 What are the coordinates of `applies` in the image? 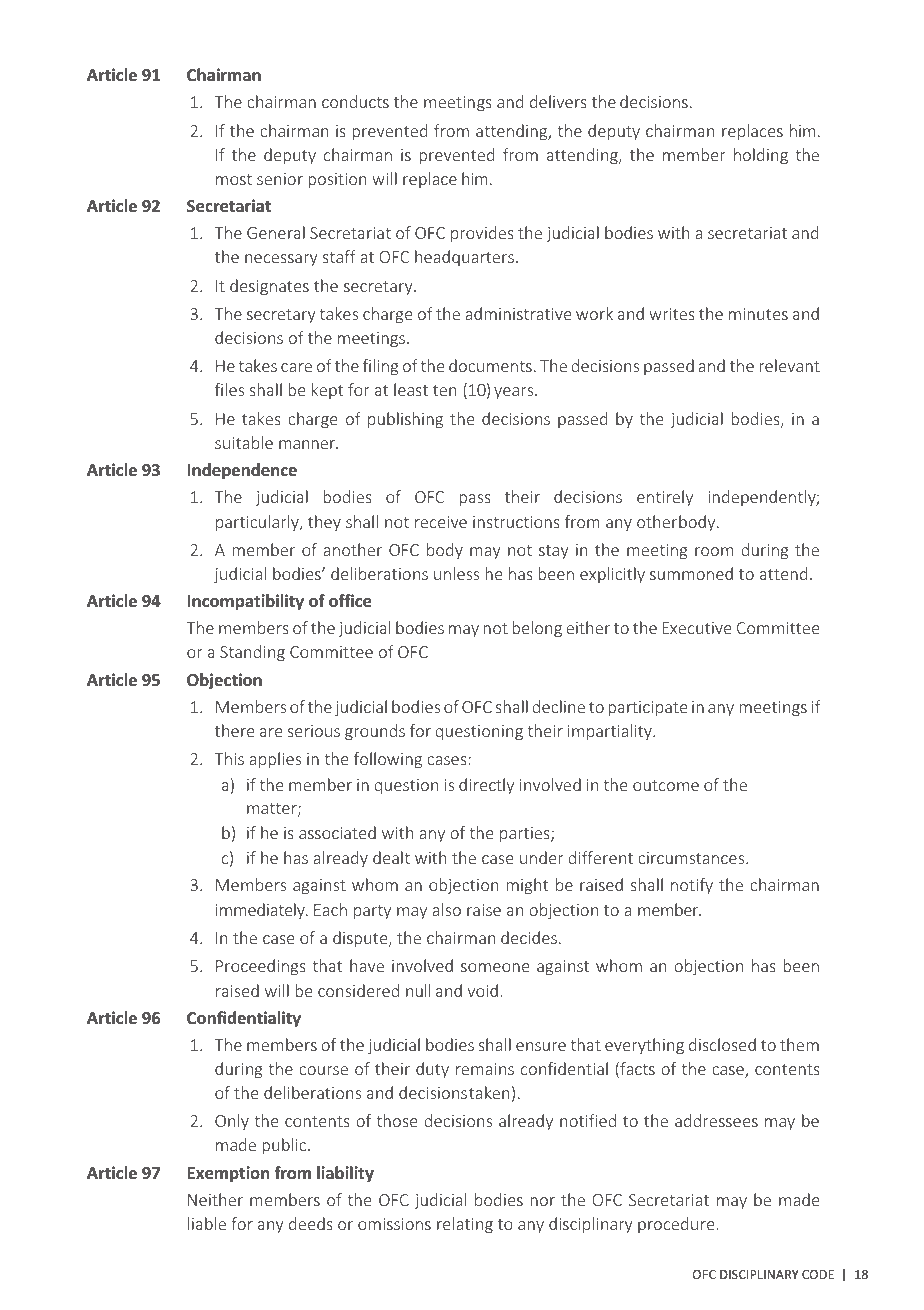 It's located at (275, 760).
